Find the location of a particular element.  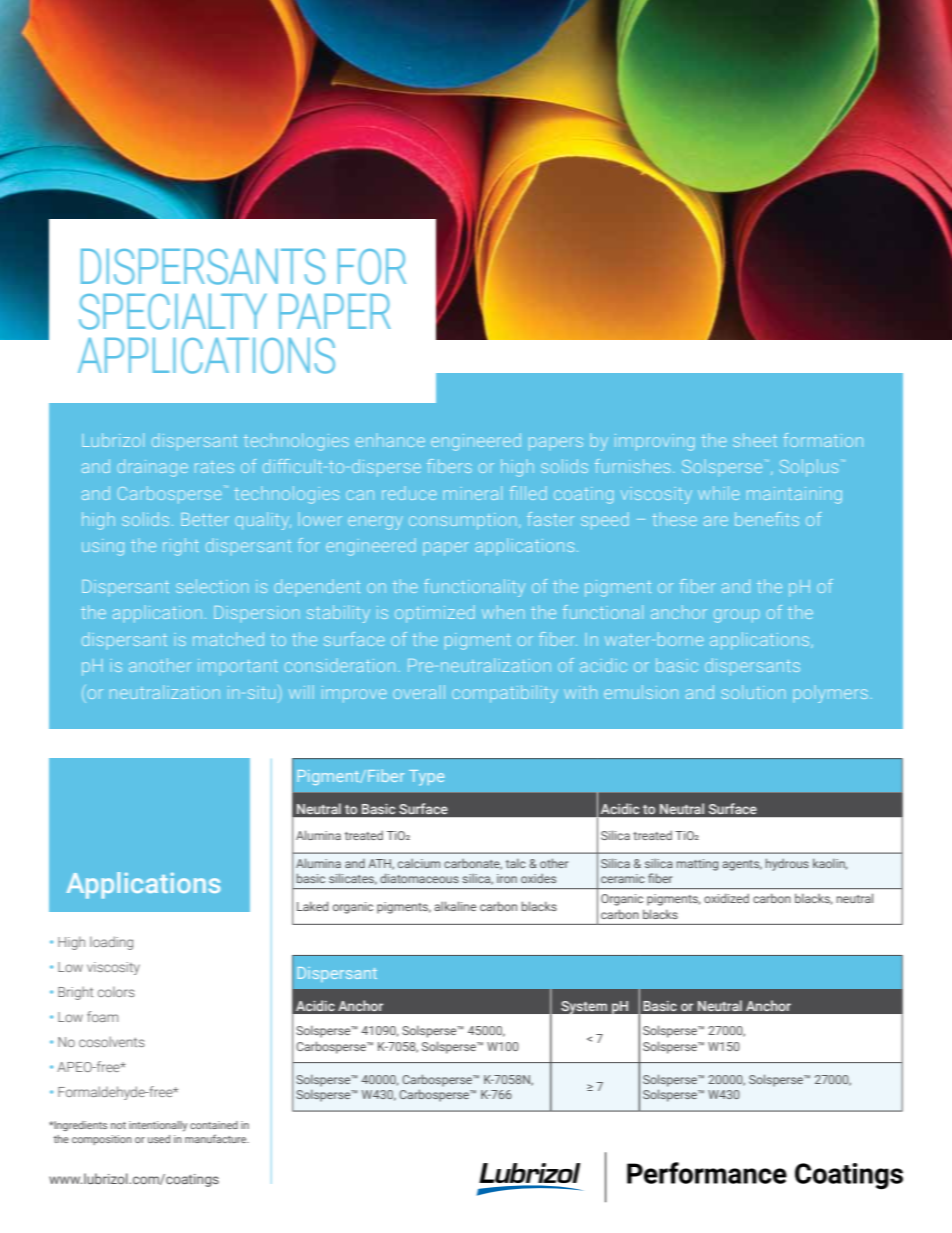

alkaline is located at coordinates (455, 906).
